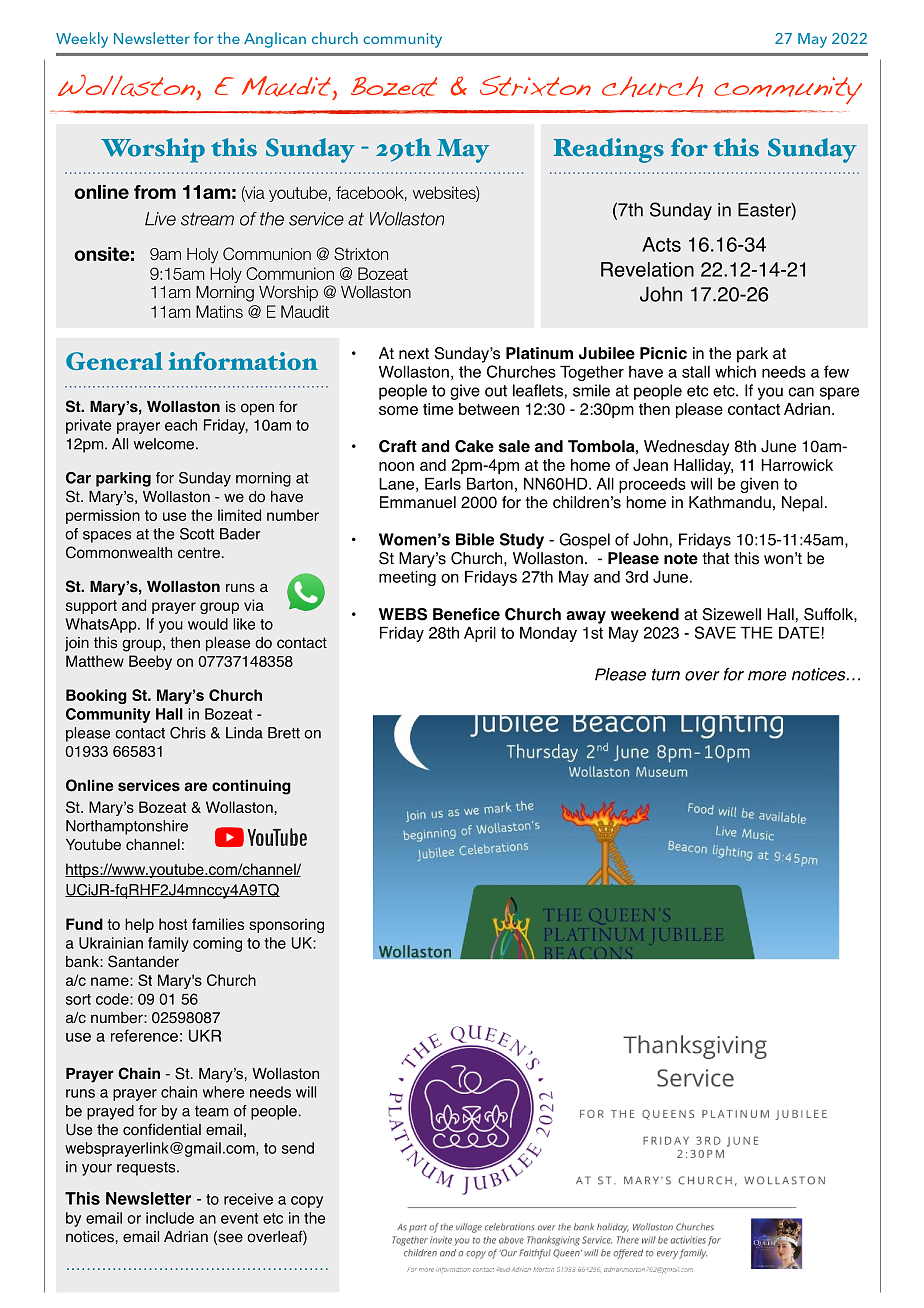 The image size is (924, 1308). I want to click on next, so click(414, 354).
